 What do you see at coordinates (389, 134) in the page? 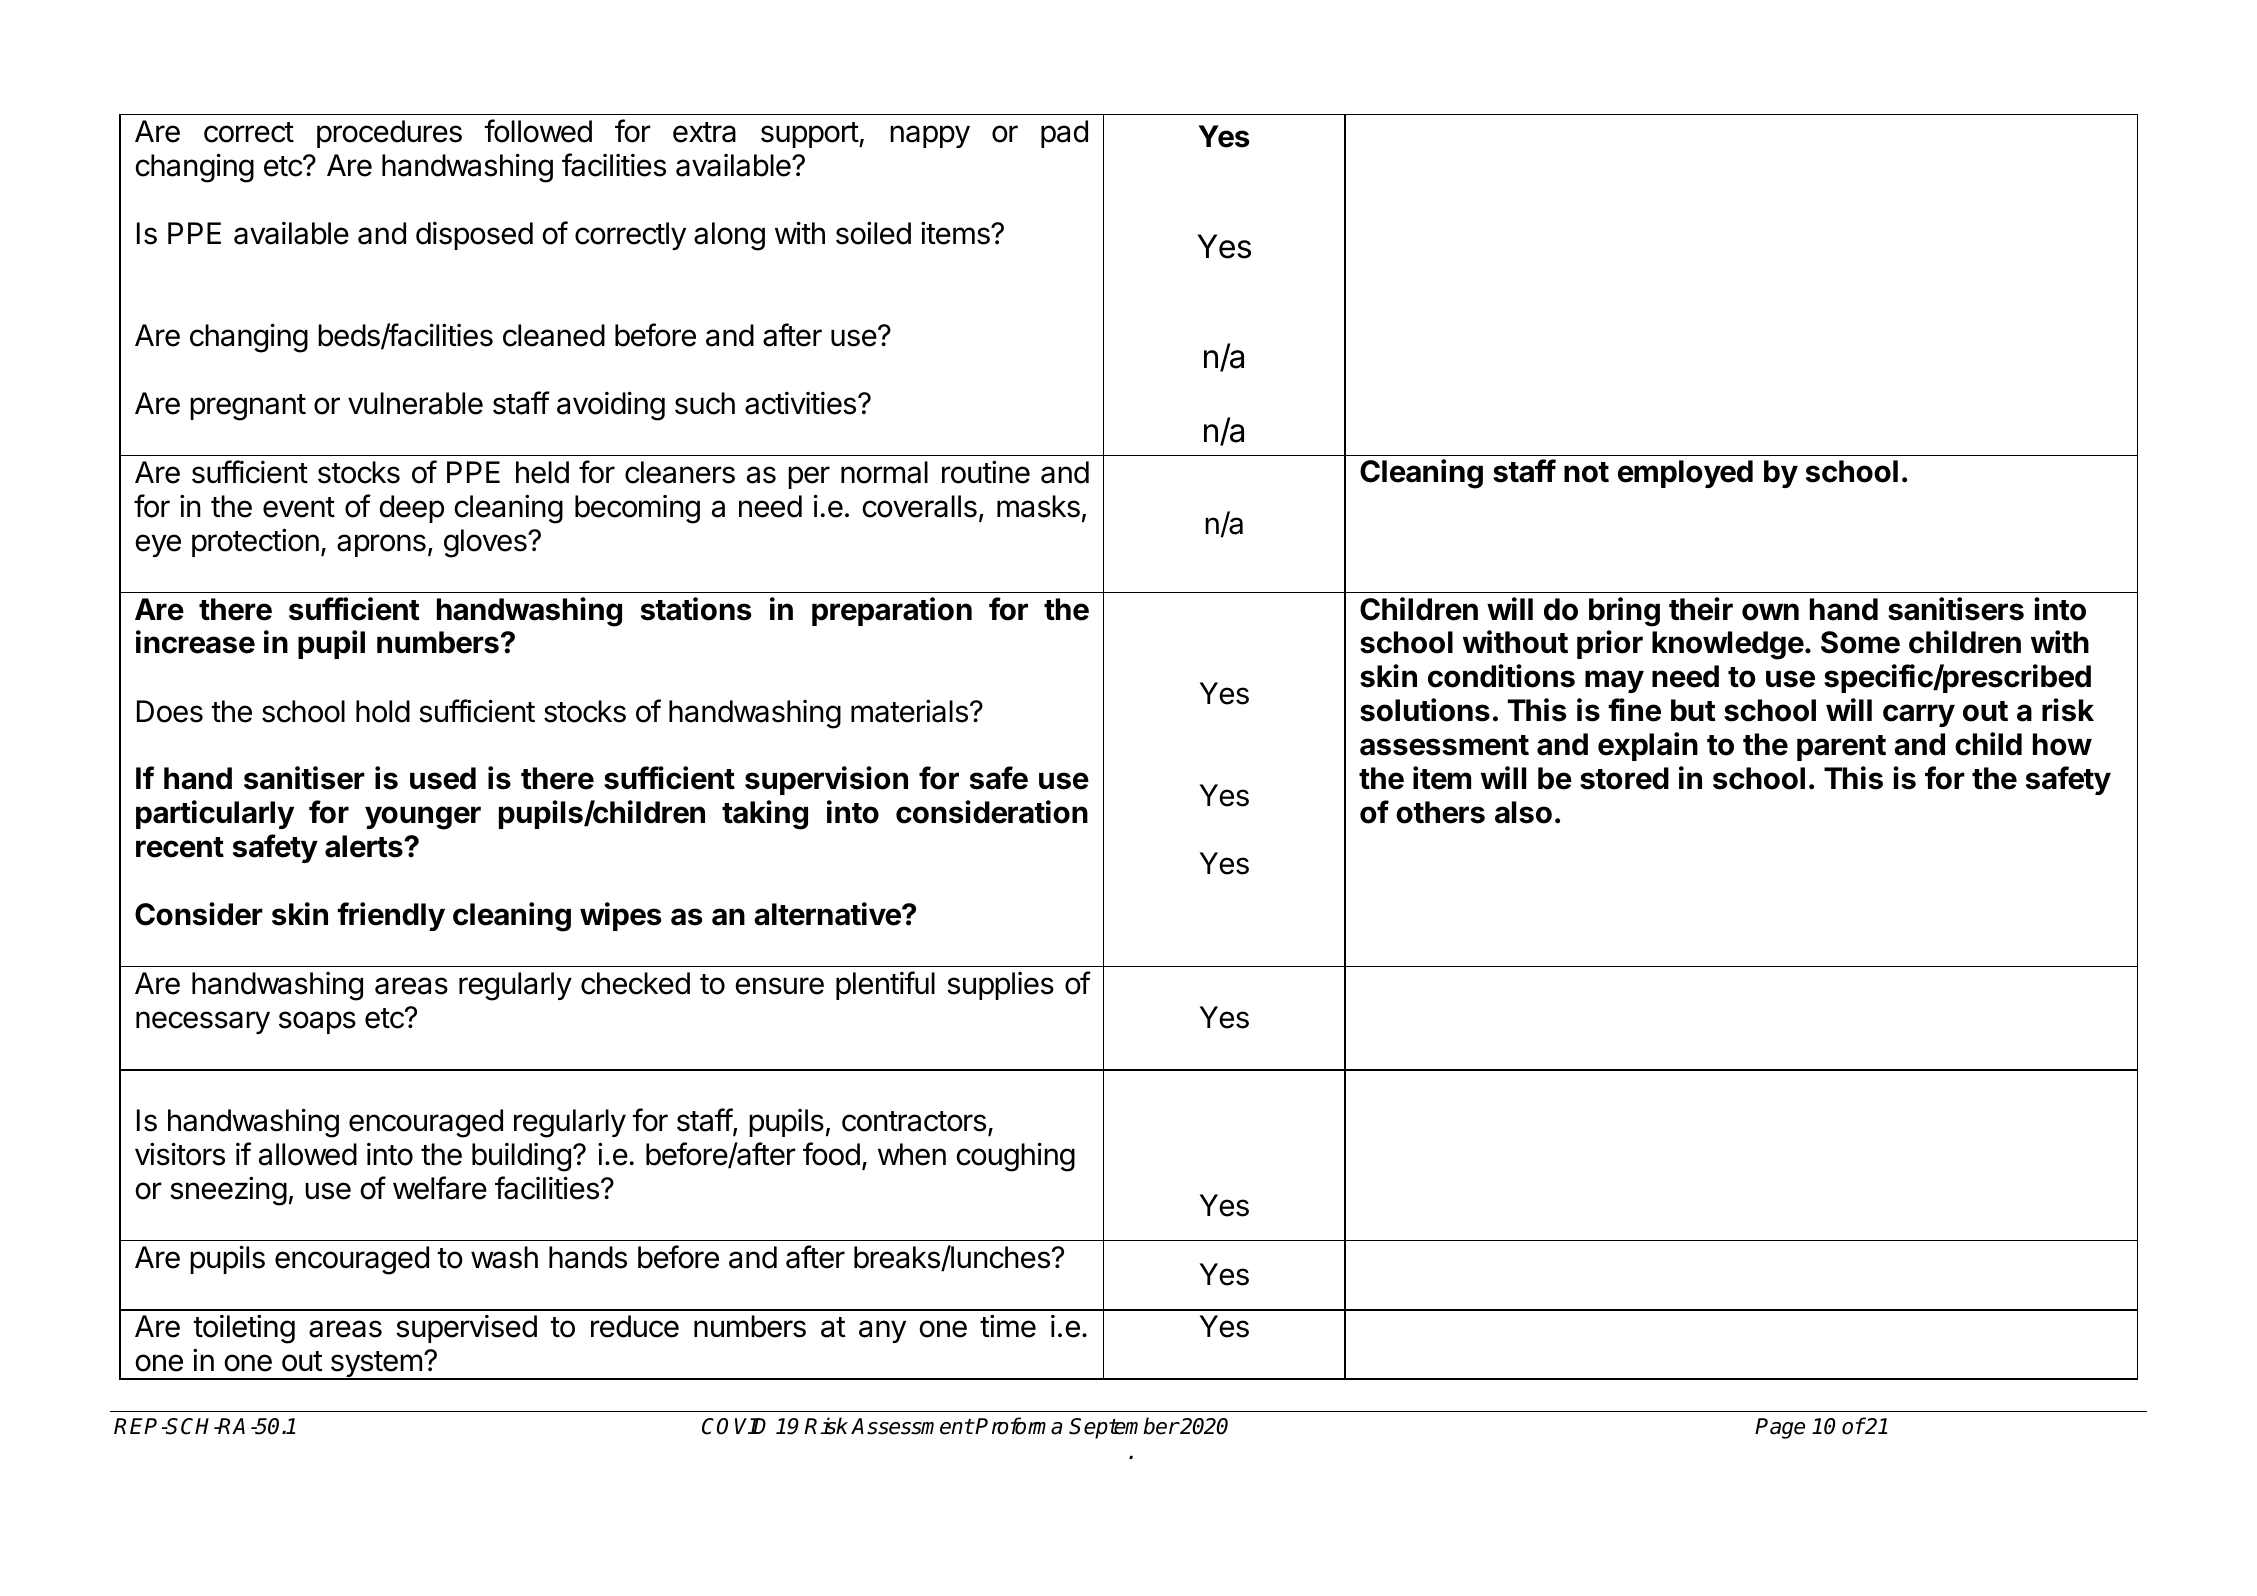
I see `procedures` at bounding box center [389, 134].
